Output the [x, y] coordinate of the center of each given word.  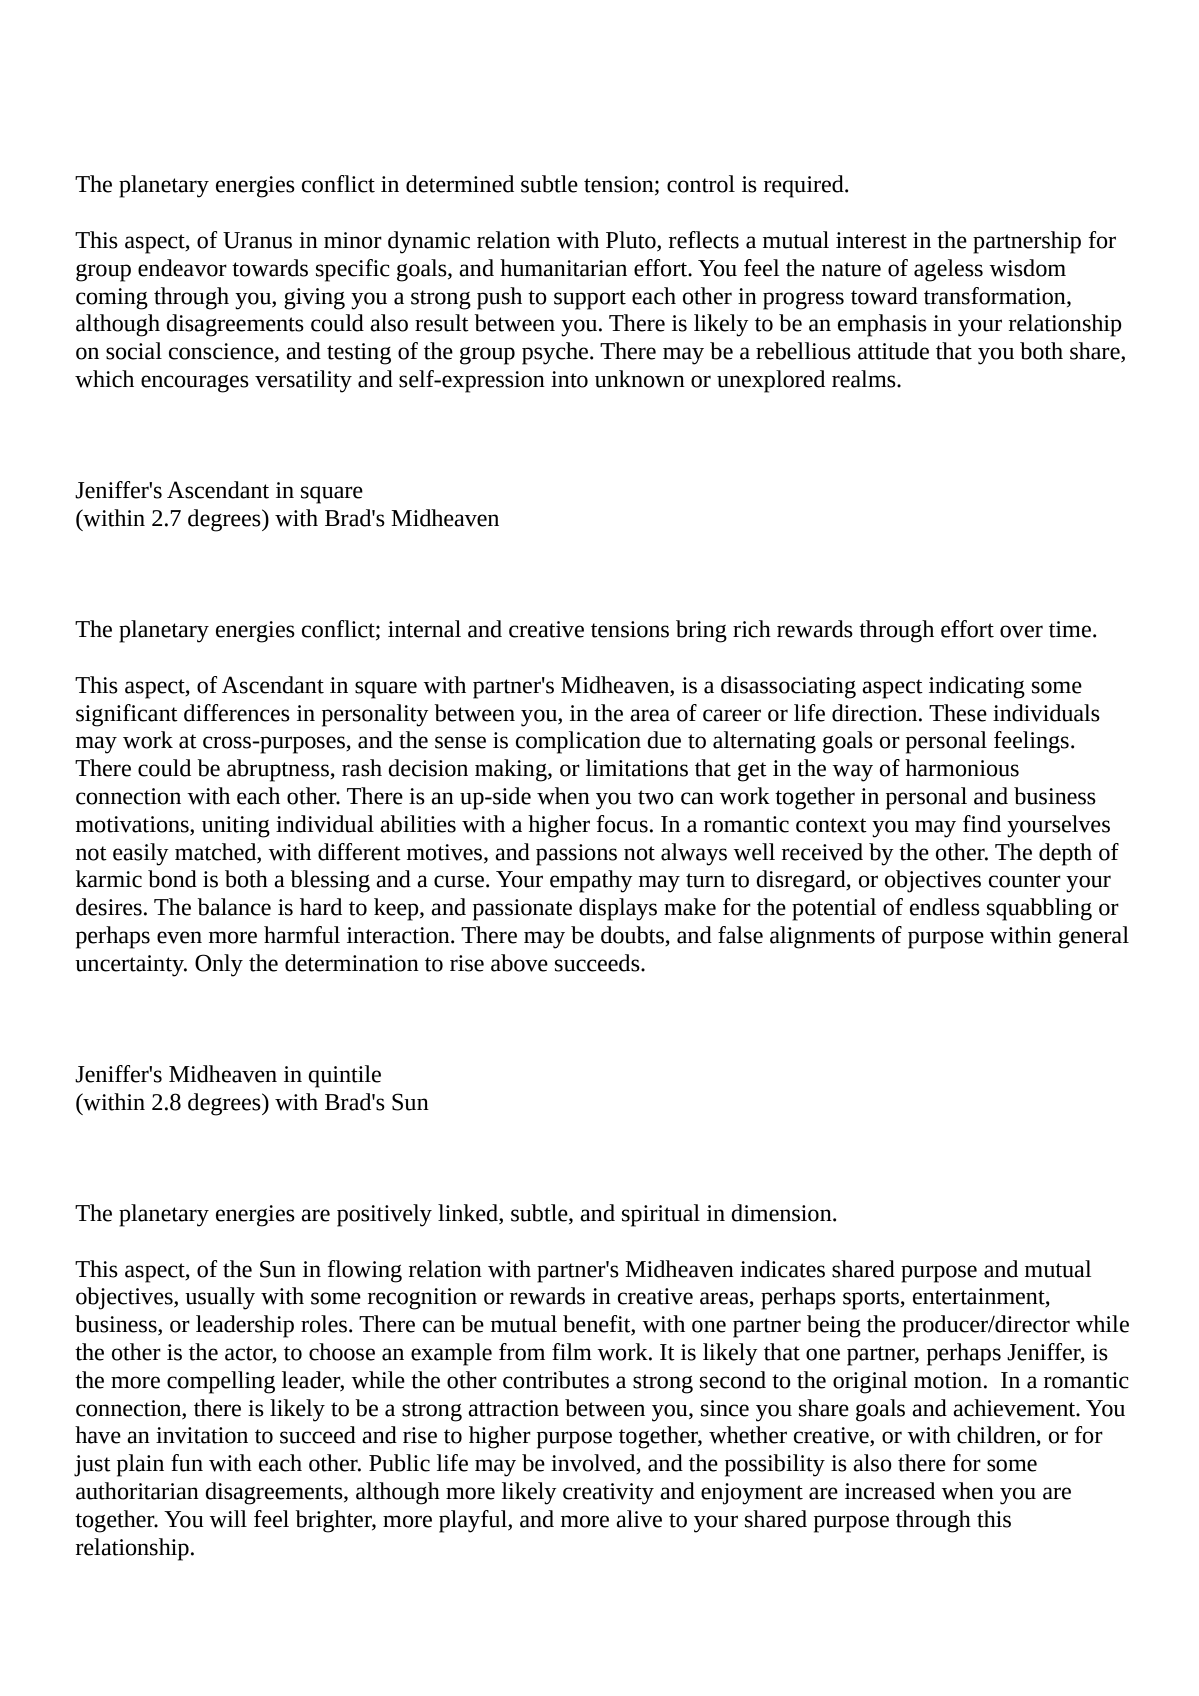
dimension [782, 1213]
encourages [195, 384]
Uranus [257, 240]
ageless [948, 270]
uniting [236, 827]
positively [384, 1215]
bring [701, 631]
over [1021, 631]
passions [576, 855]
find [982, 824]
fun [187, 1463]
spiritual [661, 1215]
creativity [608, 1494]
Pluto [632, 241]
